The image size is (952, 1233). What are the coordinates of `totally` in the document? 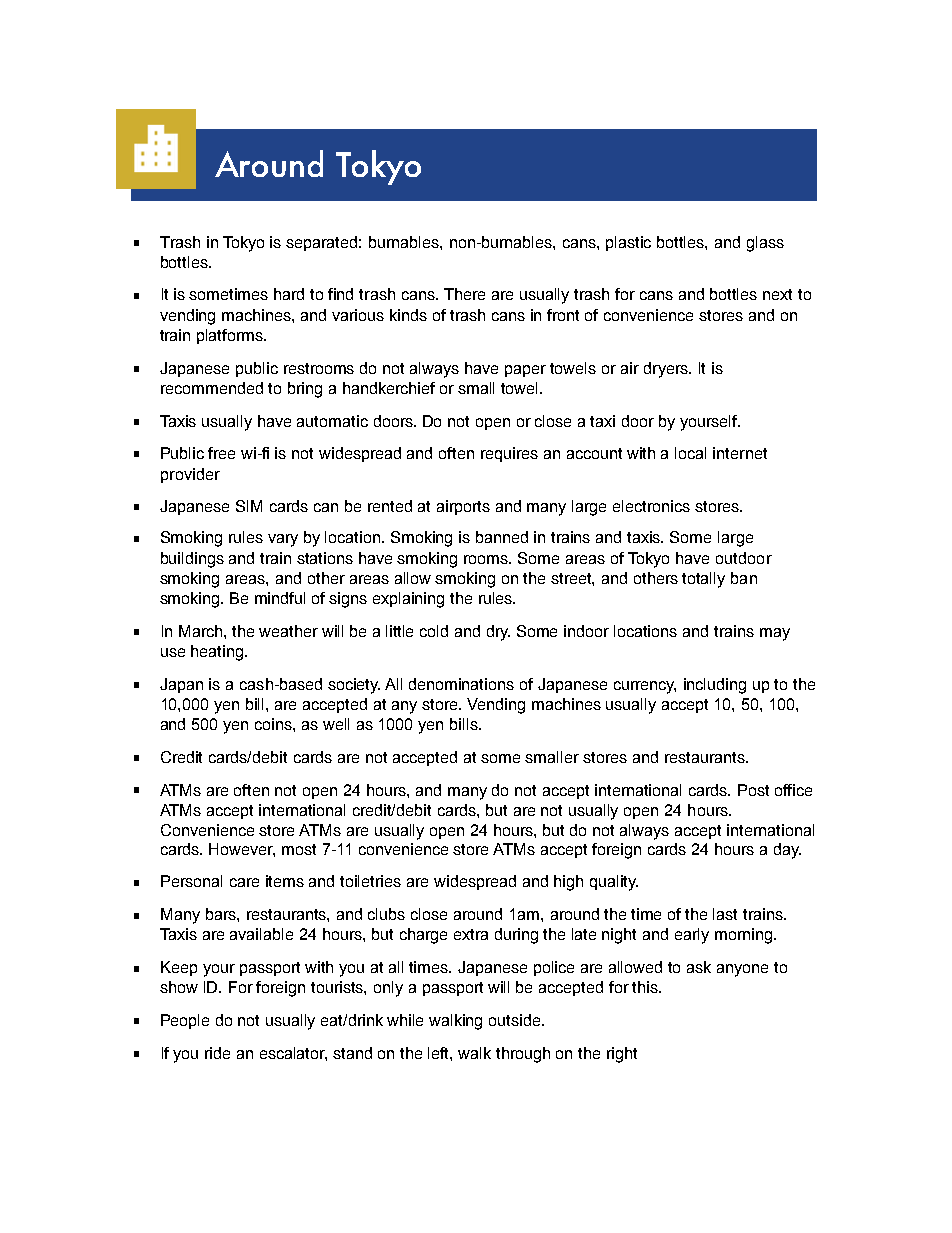 It's located at (703, 580).
